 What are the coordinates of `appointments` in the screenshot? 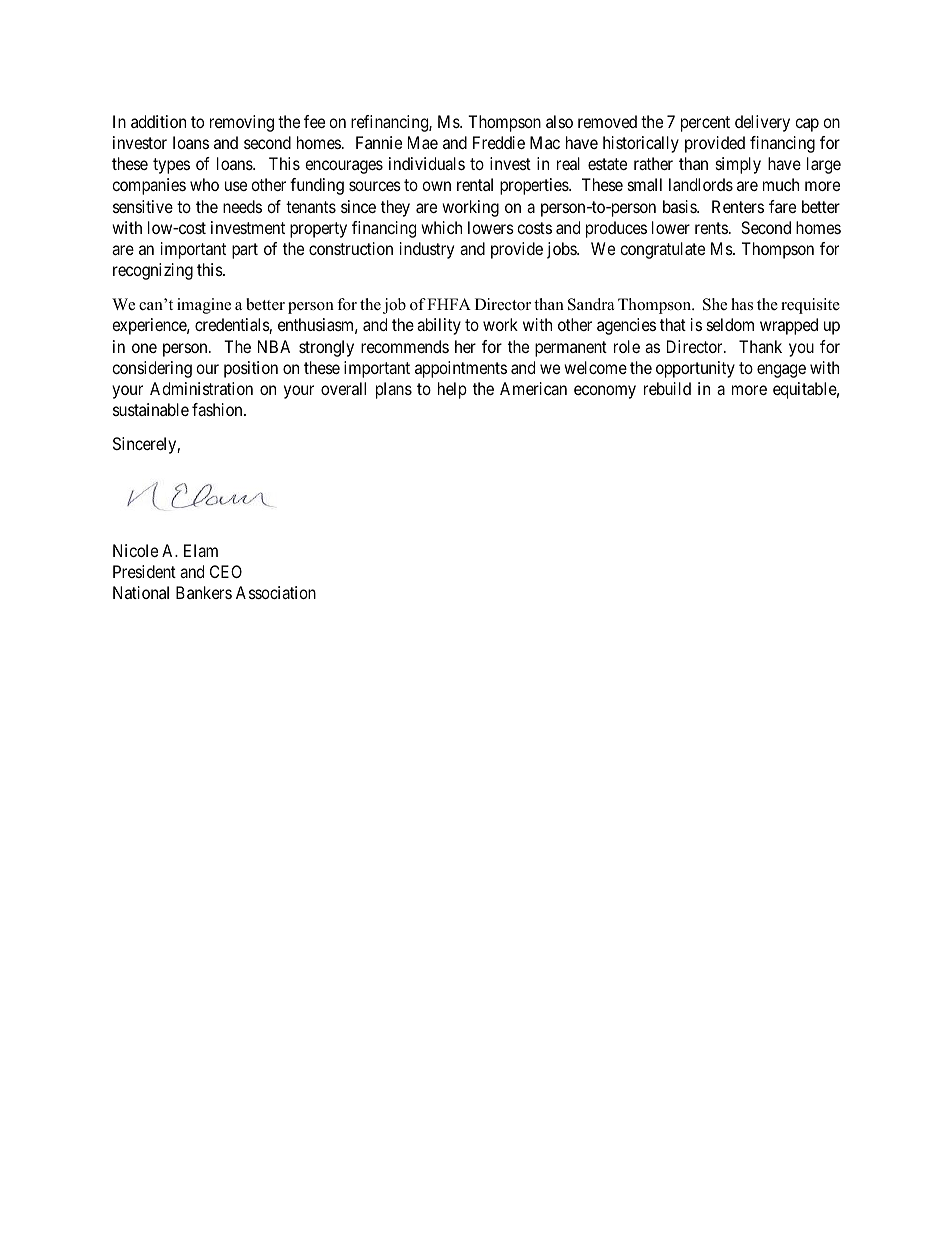 It's located at (461, 369).
